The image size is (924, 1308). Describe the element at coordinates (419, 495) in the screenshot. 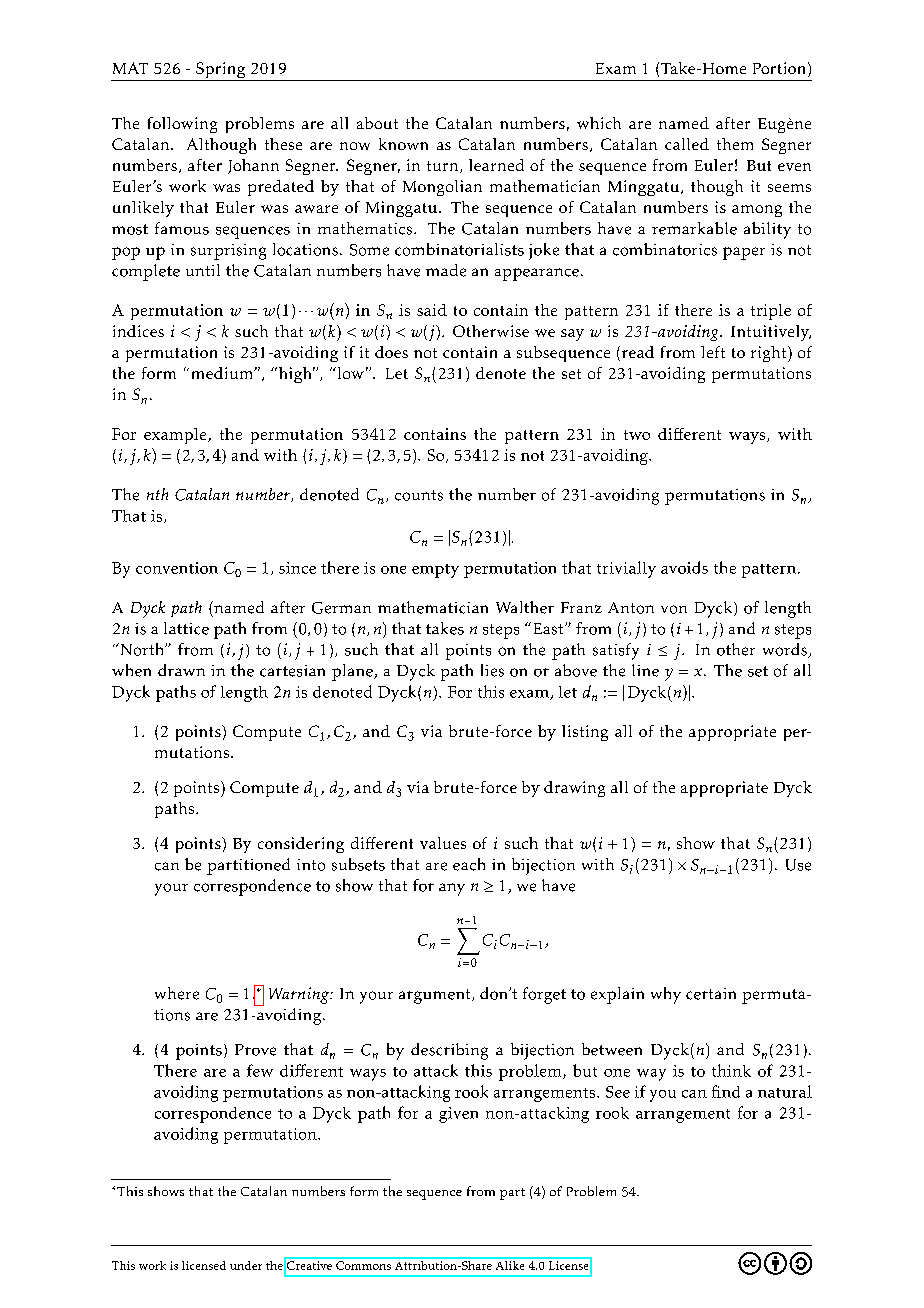

I see `counts` at that location.
